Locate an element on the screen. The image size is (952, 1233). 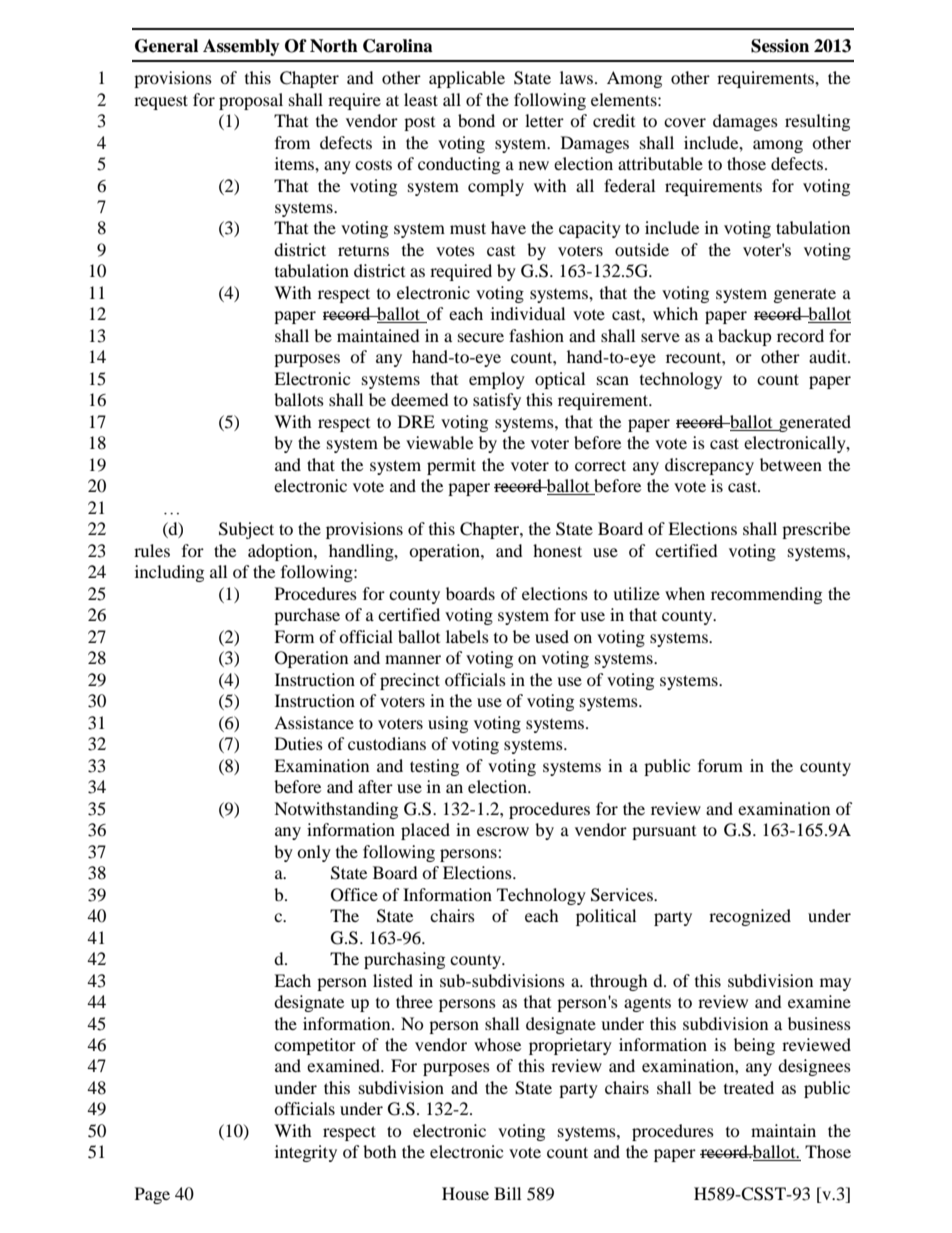
proposal is located at coordinates (251, 101).
